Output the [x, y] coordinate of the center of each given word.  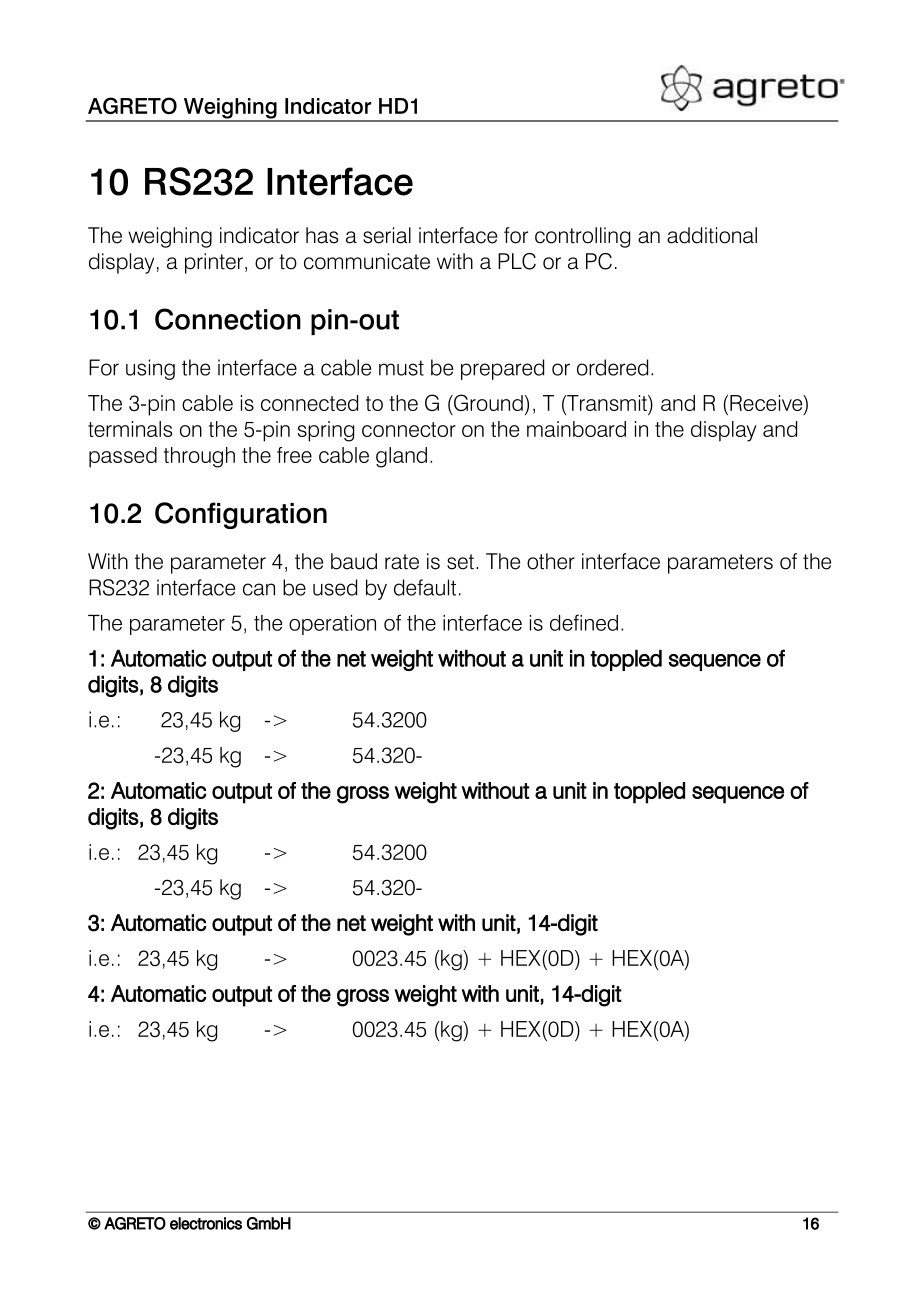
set [460, 562]
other [551, 561]
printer [214, 263]
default [425, 587]
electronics [206, 1223]
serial [387, 235]
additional [712, 235]
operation [332, 625]
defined [584, 622]
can [259, 589]
